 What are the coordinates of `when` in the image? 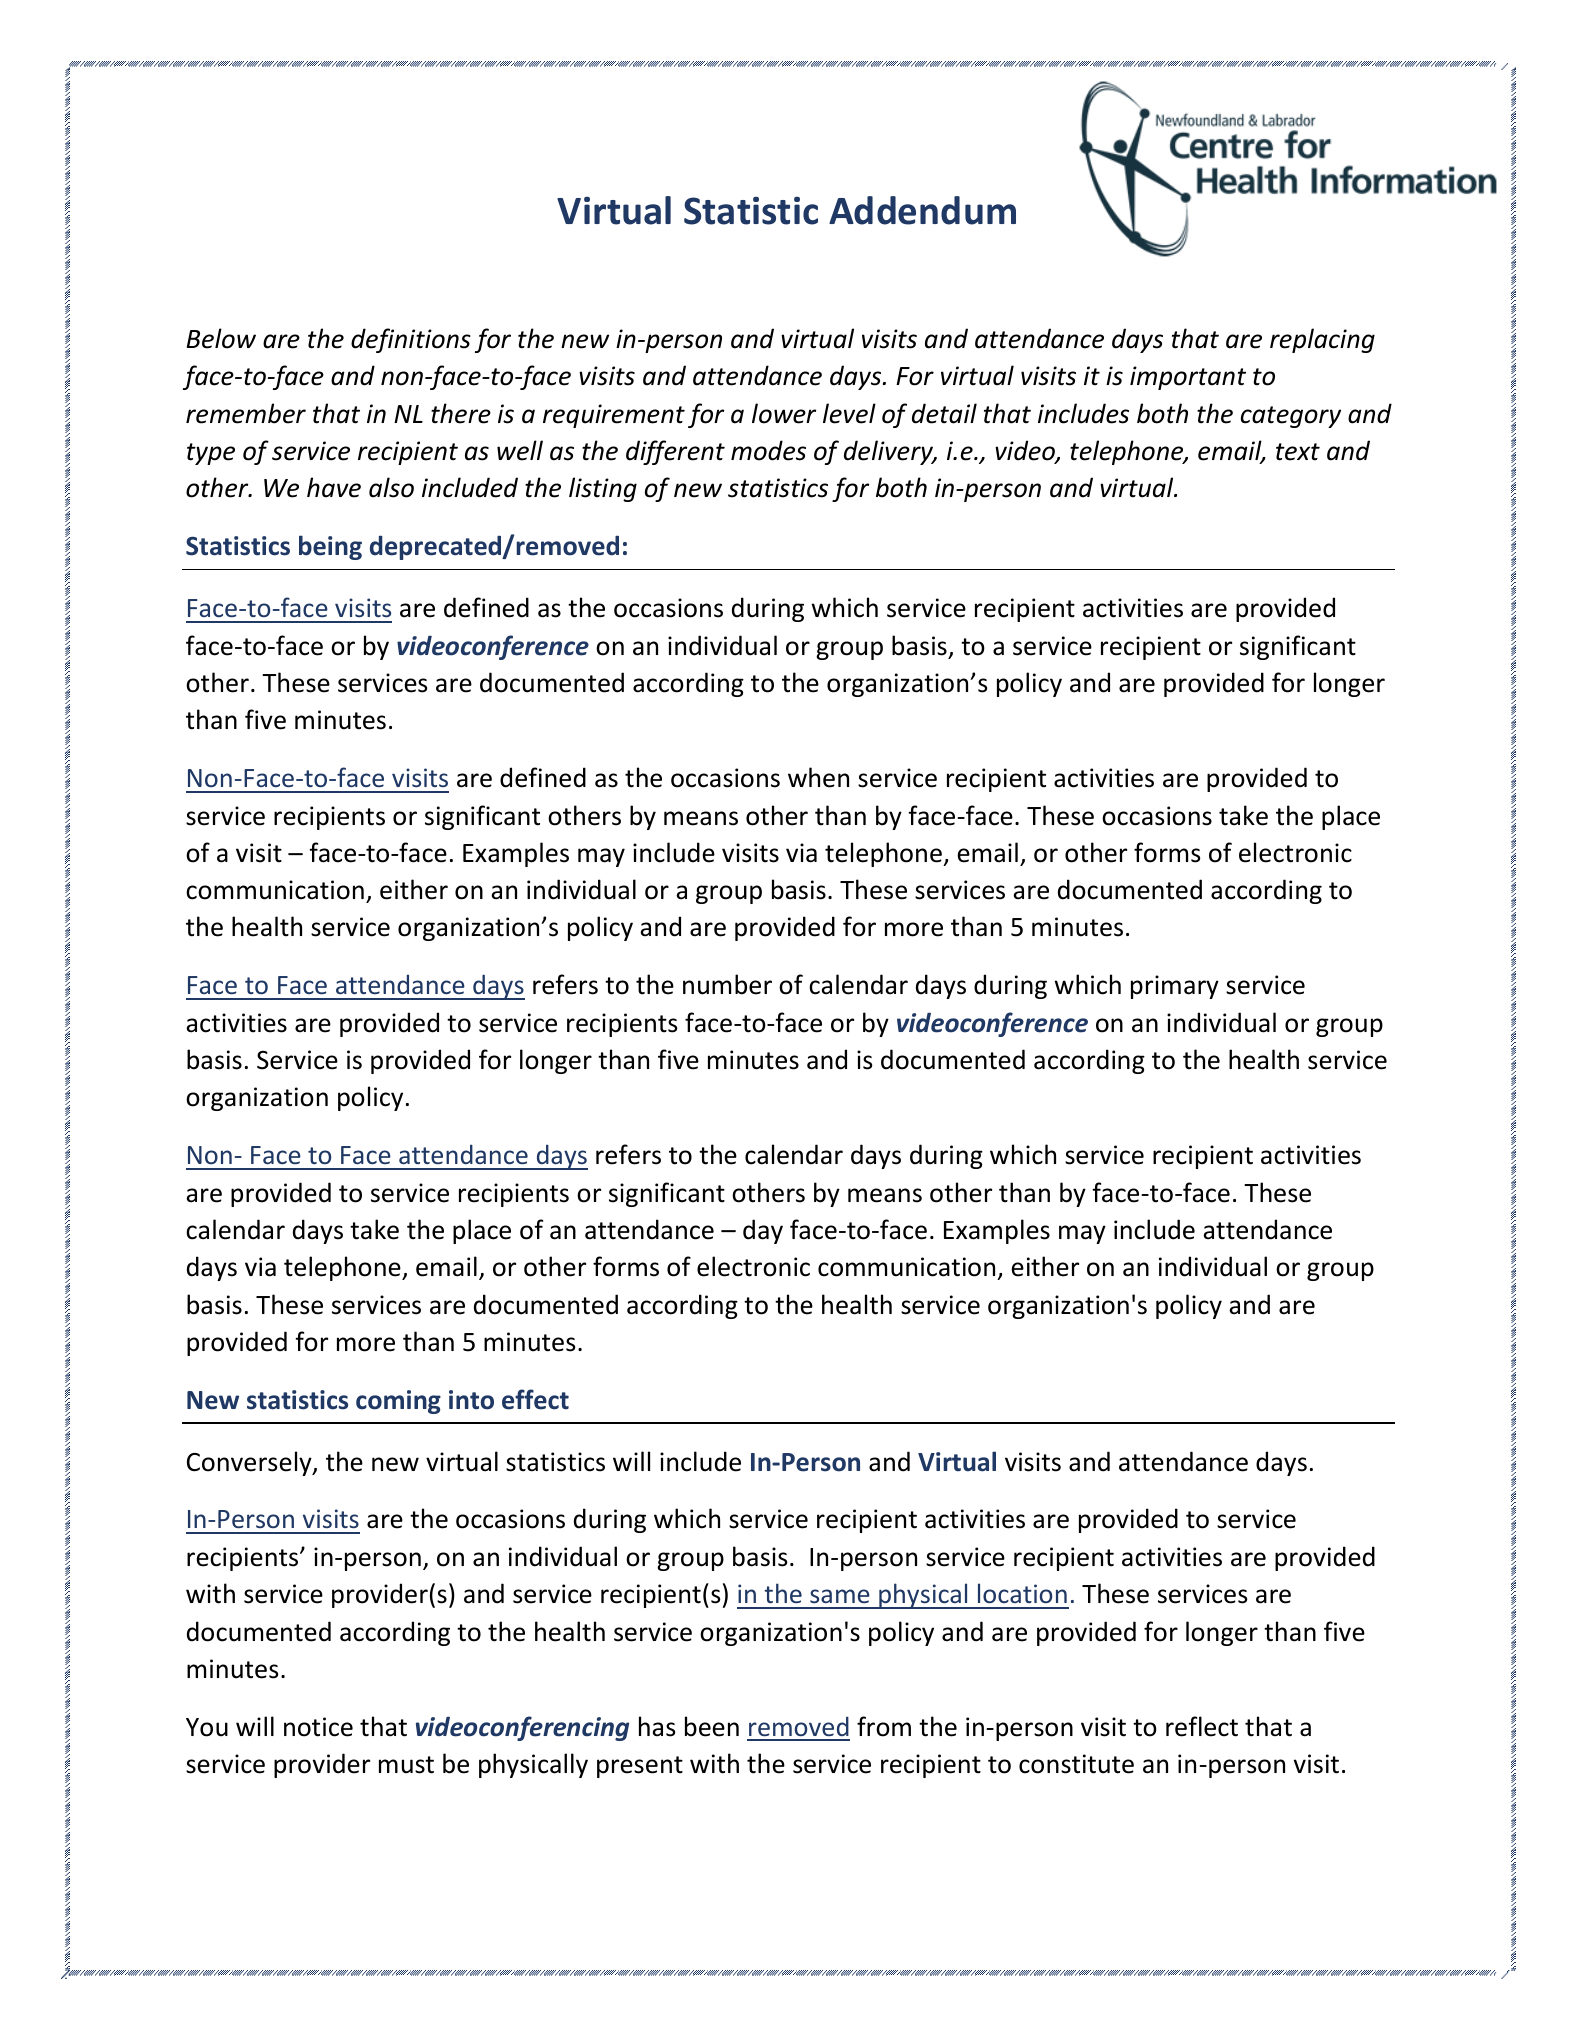 It's located at (818, 777).
